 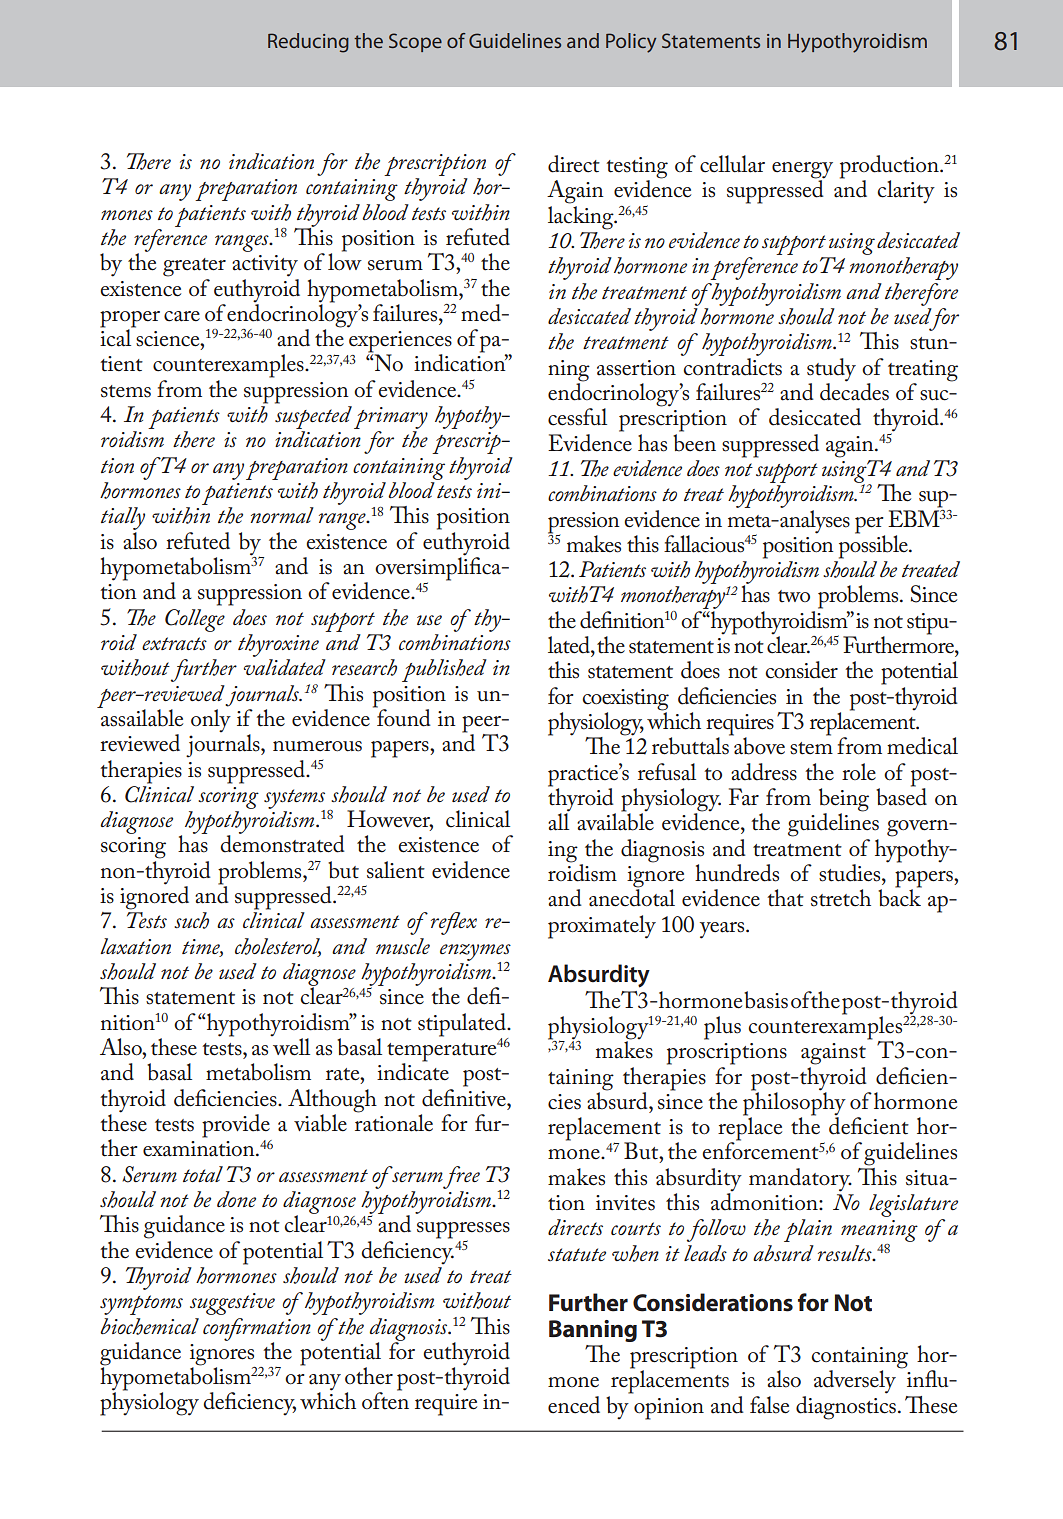 I want to click on validated, so click(x=285, y=667).
